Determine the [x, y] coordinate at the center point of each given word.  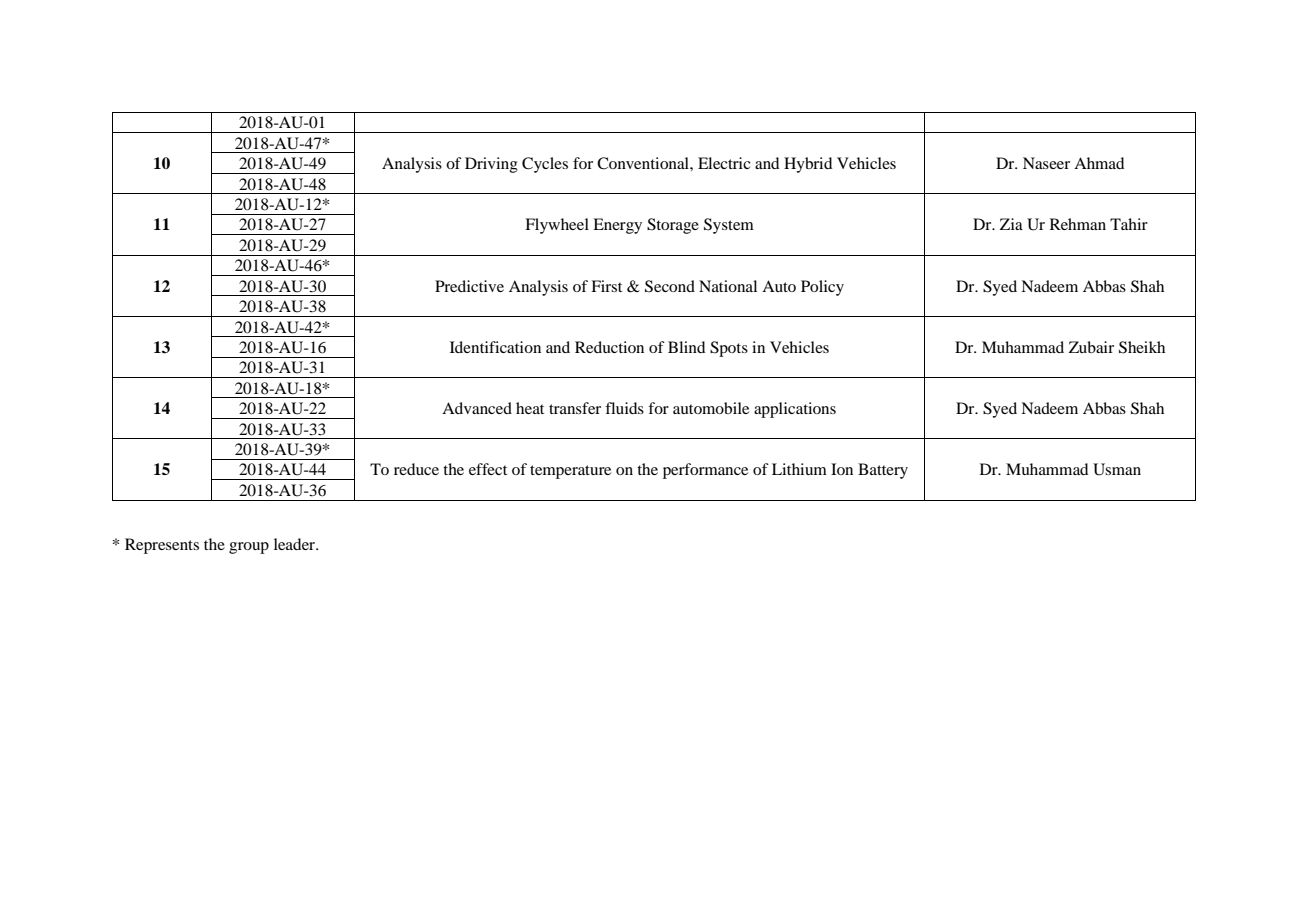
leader [296, 544]
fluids [624, 408]
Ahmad [1099, 163]
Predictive [469, 286]
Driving [491, 165]
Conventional [644, 163]
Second [670, 286]
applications [795, 410]
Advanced [477, 408]
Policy [822, 288]
